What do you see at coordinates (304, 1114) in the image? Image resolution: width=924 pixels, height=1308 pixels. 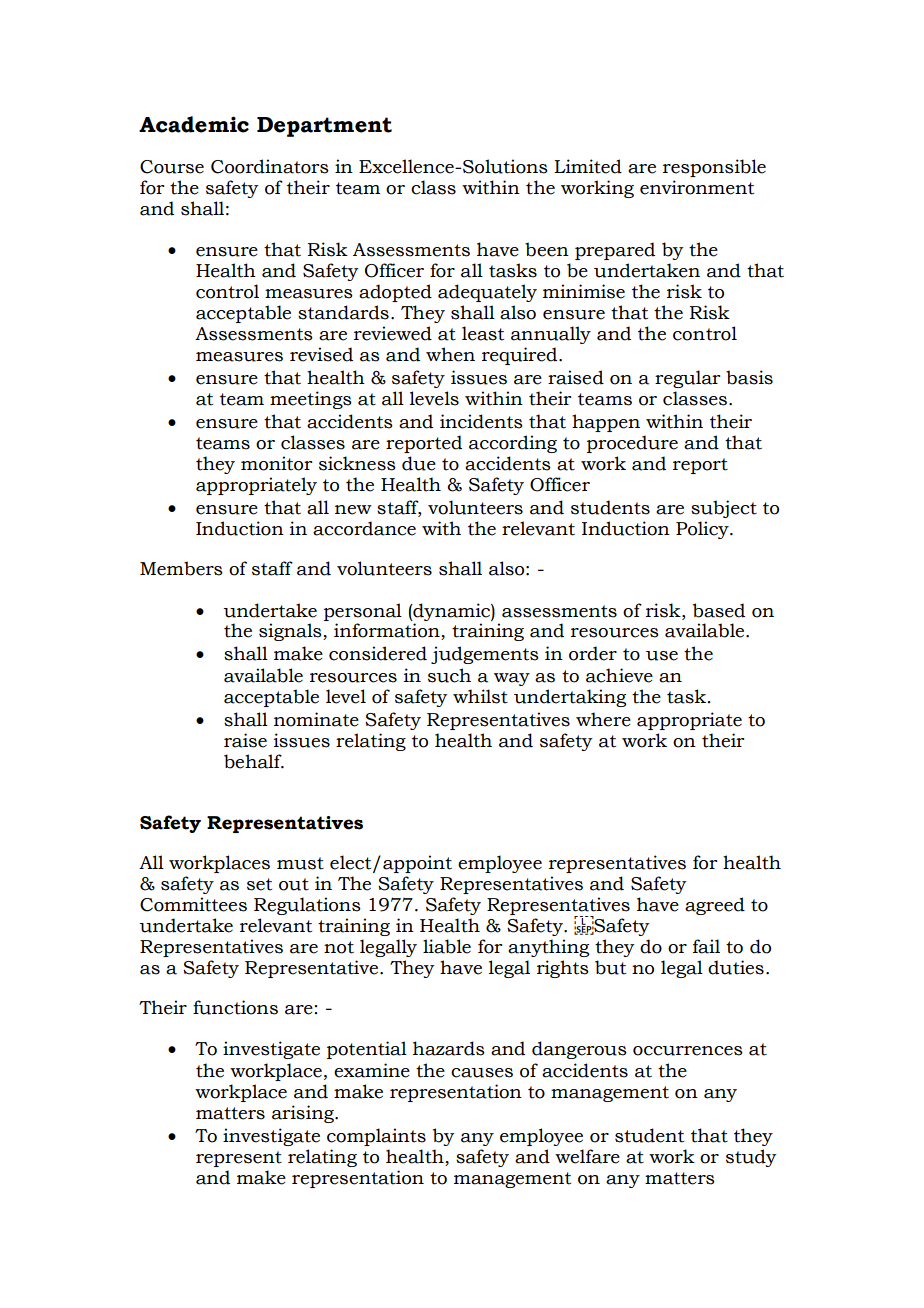 I see `arising` at bounding box center [304, 1114].
